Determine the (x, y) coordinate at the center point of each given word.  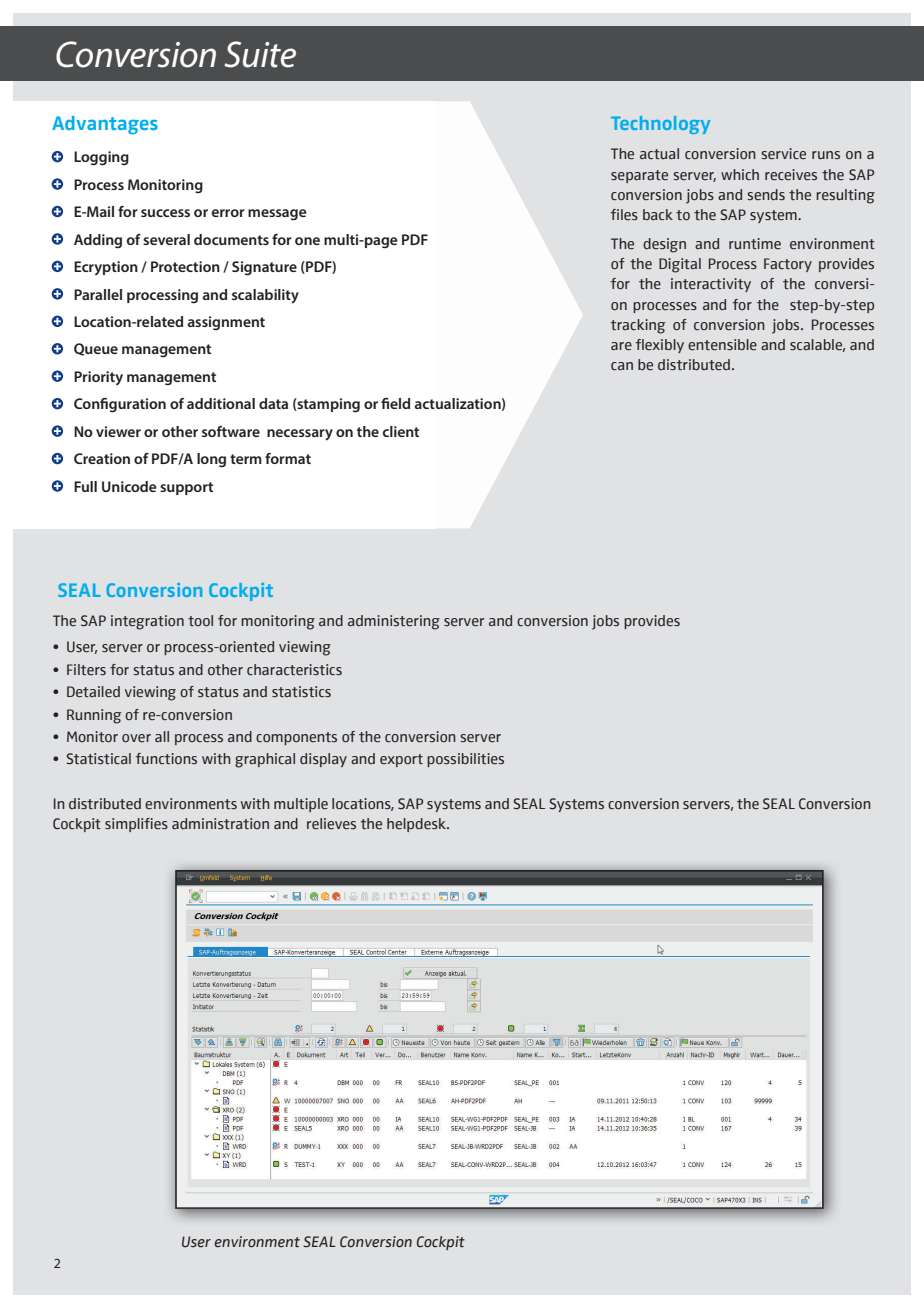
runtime (755, 244)
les (629, 215)
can (622, 366)
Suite (260, 54)
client (400, 431)
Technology (660, 125)
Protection (185, 266)
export (401, 760)
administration (220, 824)
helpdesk (417, 825)
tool (200, 620)
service (783, 154)
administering (394, 622)
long (211, 460)
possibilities (465, 760)
